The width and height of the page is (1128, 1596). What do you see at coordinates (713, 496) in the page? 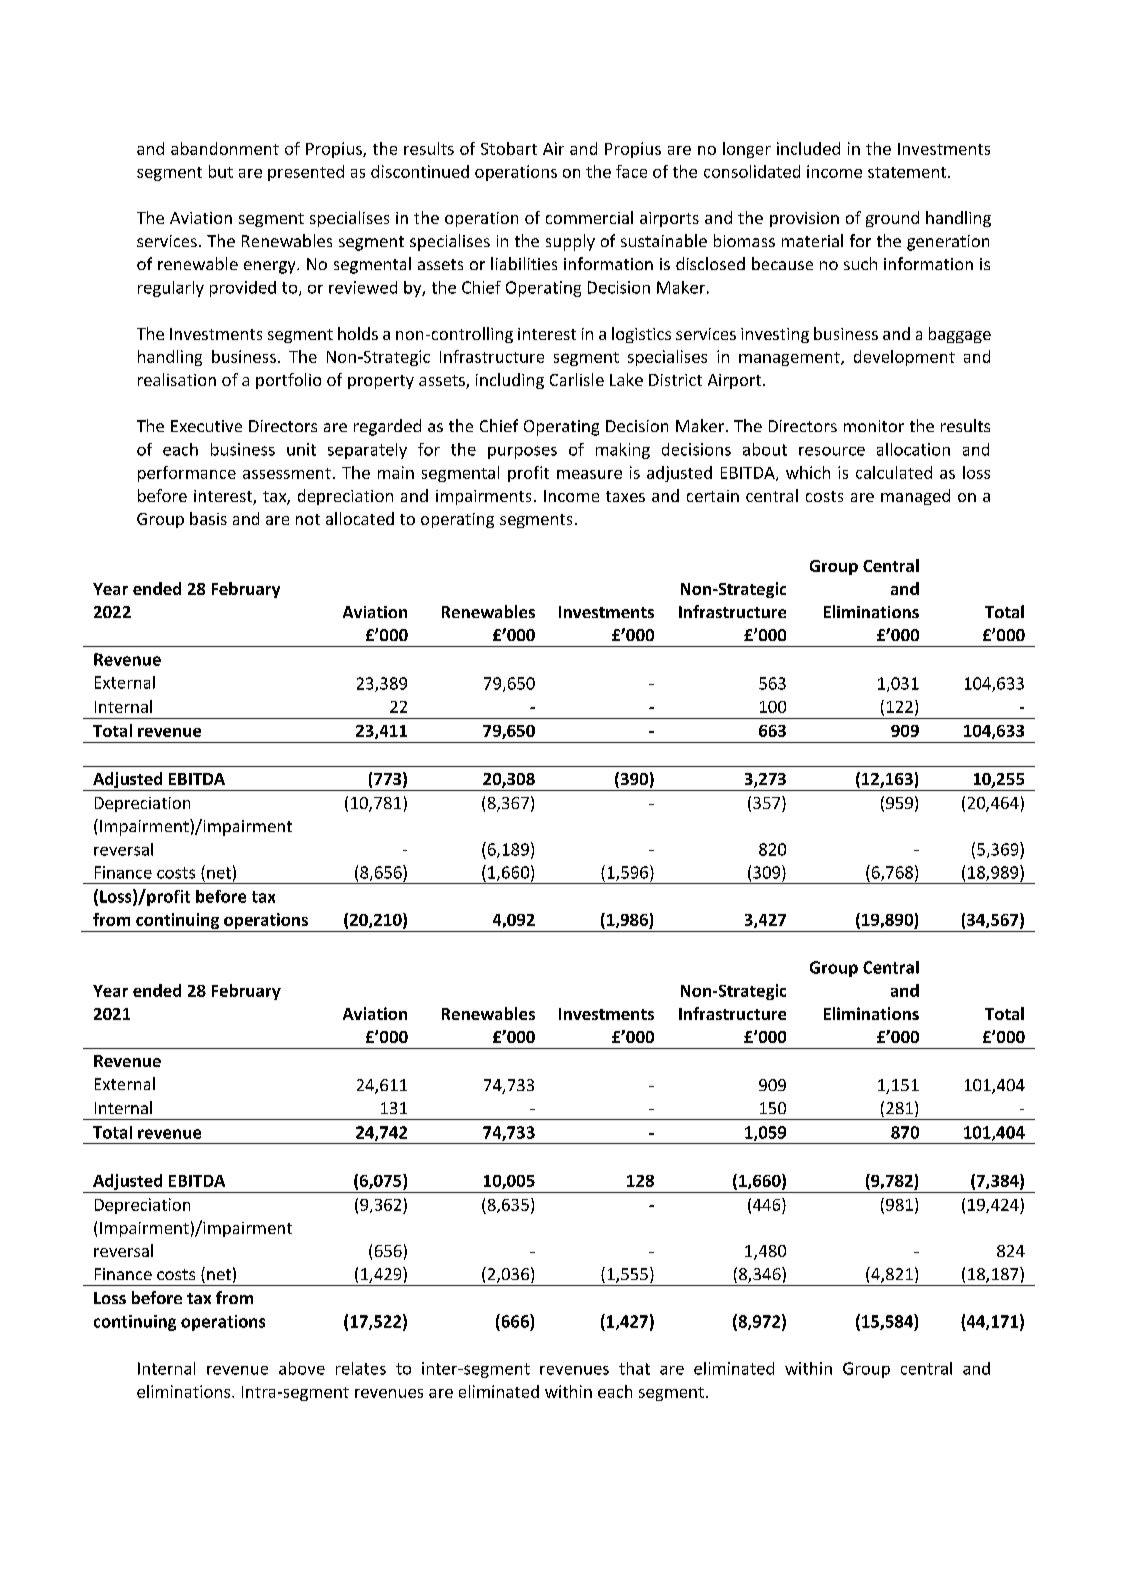
I see `certain` at bounding box center [713, 496].
